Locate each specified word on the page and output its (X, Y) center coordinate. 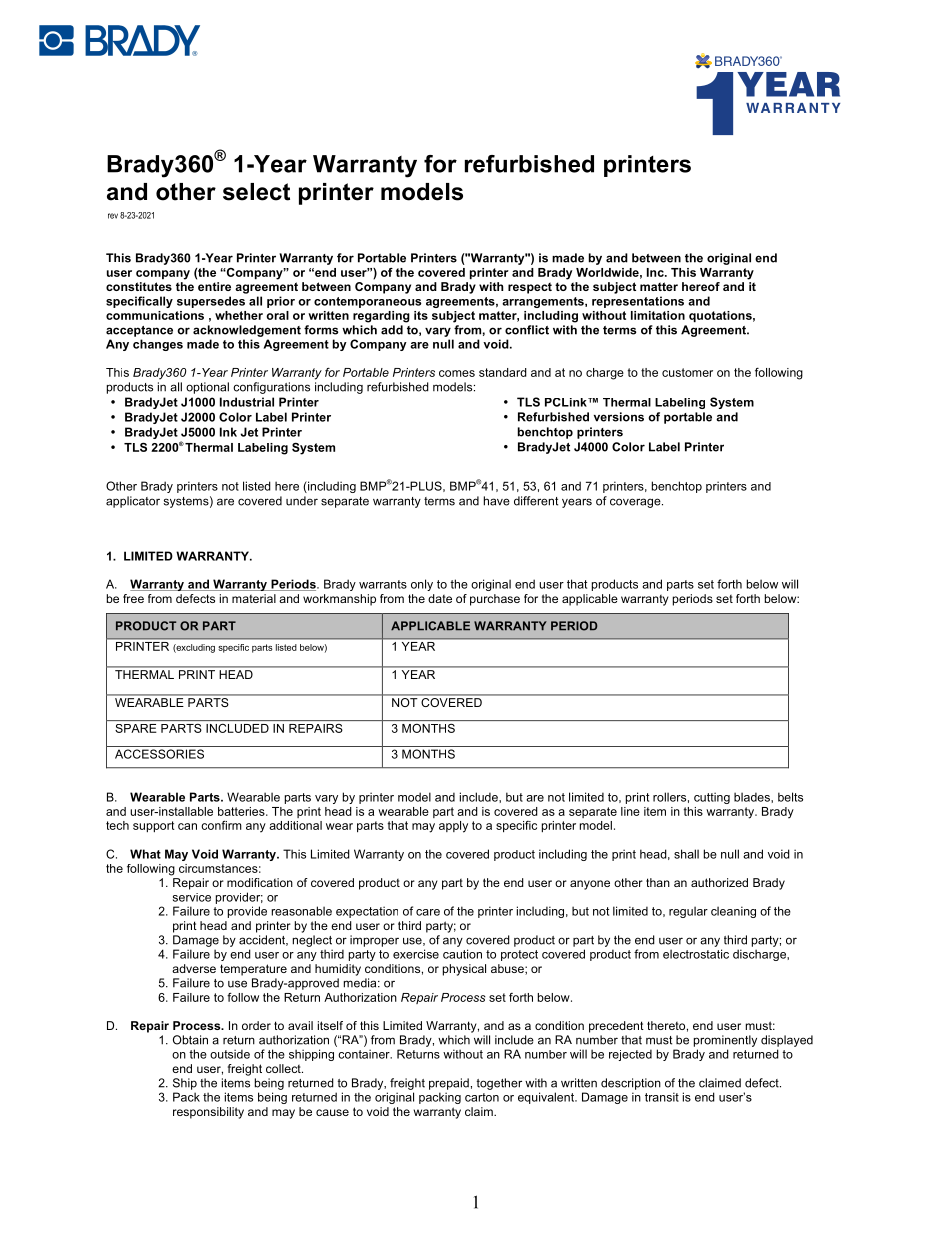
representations (638, 302)
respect (530, 288)
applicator (133, 502)
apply (453, 827)
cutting (712, 798)
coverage (636, 503)
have (497, 501)
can (187, 826)
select (256, 192)
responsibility (208, 1113)
